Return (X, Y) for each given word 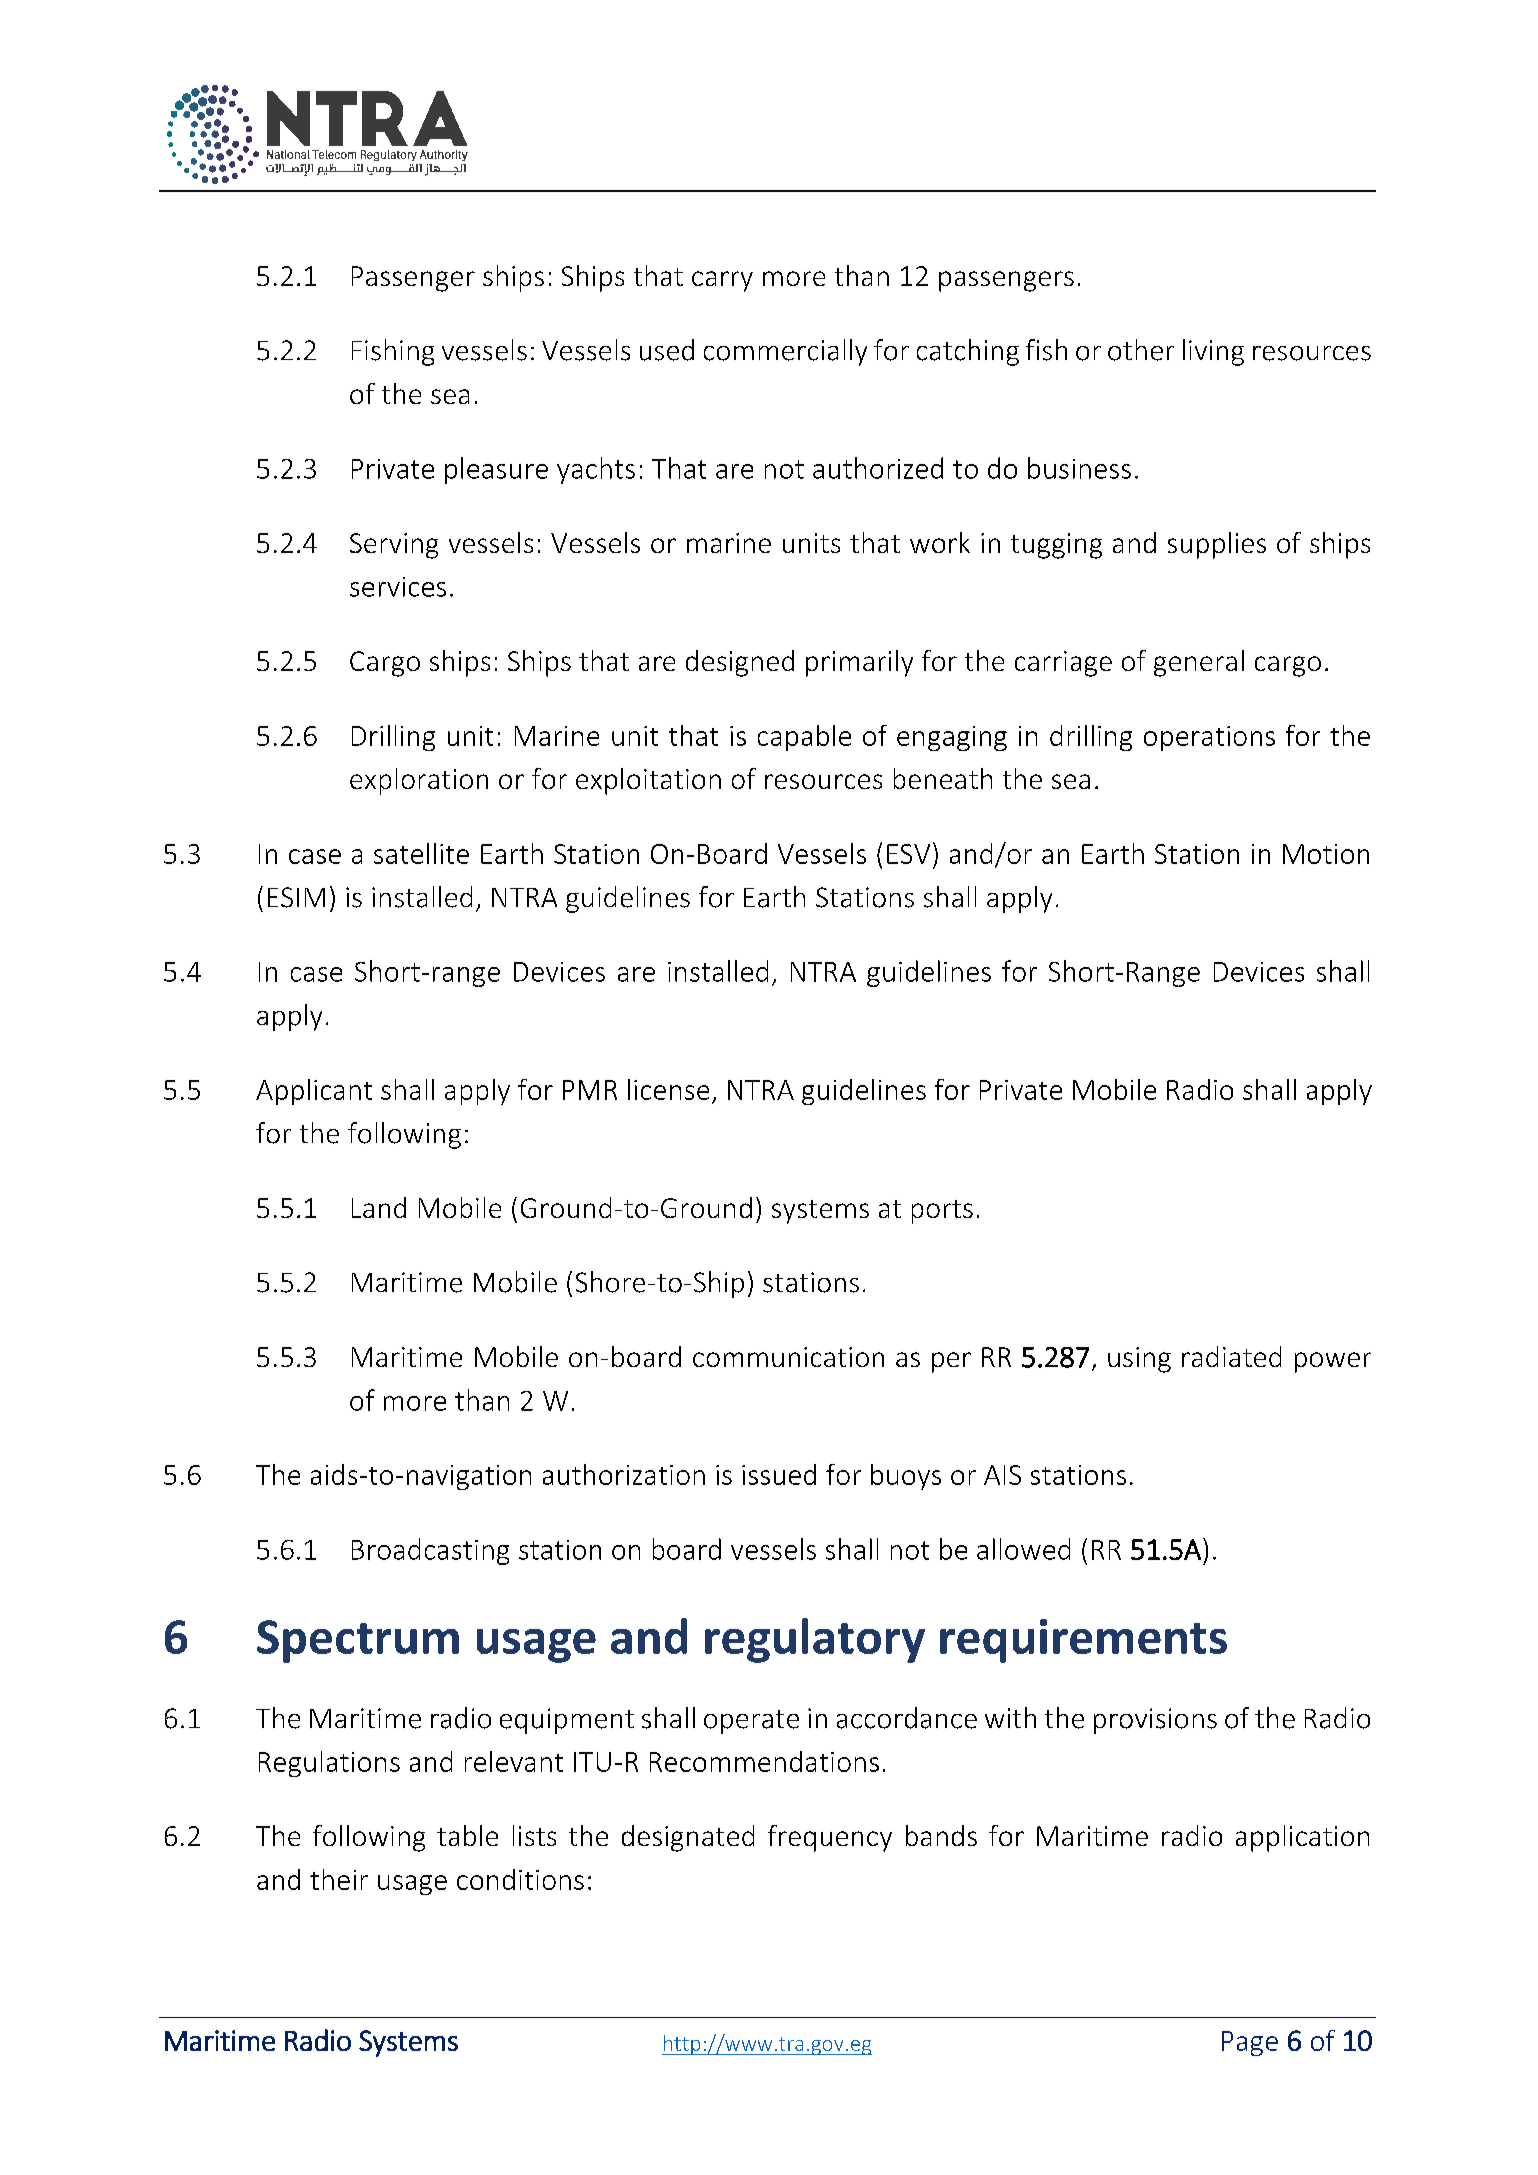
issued (779, 1474)
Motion (1326, 854)
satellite (421, 853)
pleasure (496, 470)
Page (1250, 2043)
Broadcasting (430, 1551)
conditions (520, 1879)
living (1213, 352)
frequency (830, 1838)
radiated (1231, 1356)
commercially (785, 352)
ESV (908, 854)
